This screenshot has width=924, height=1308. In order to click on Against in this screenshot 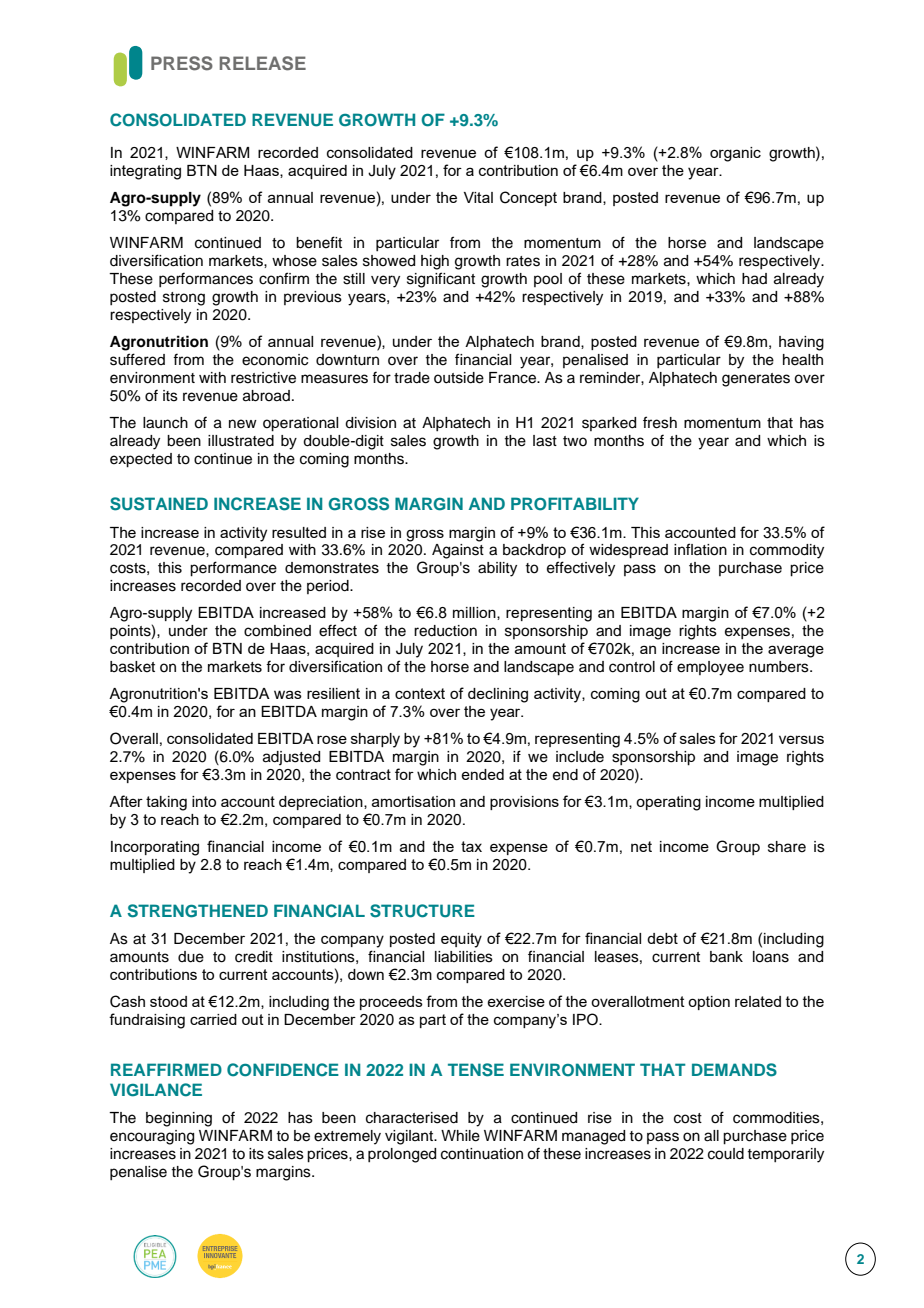, I will do `click(458, 551)`.
